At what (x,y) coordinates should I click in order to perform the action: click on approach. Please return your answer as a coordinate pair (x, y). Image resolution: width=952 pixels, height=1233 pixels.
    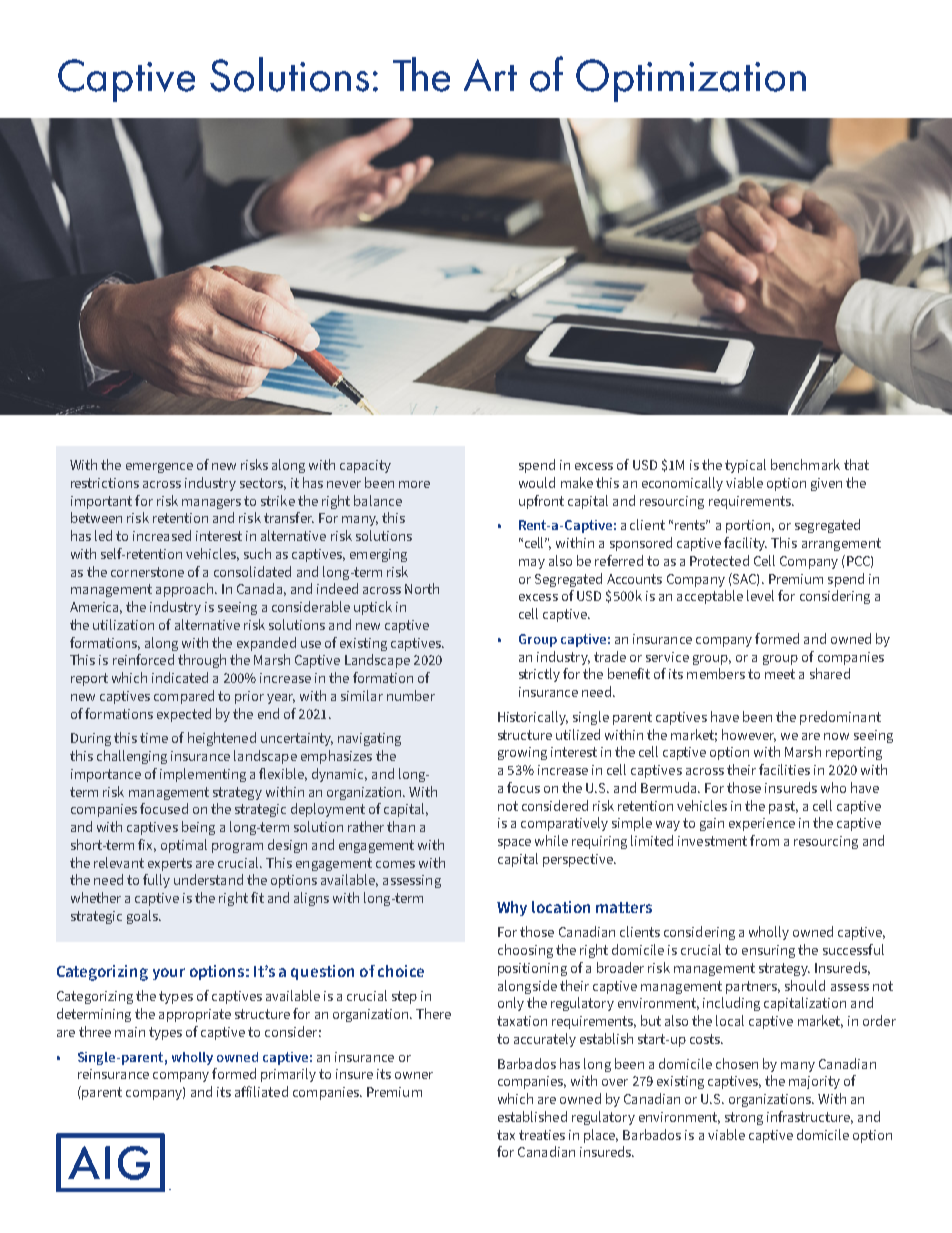
    Looking at the image, I should click on (186, 590).
